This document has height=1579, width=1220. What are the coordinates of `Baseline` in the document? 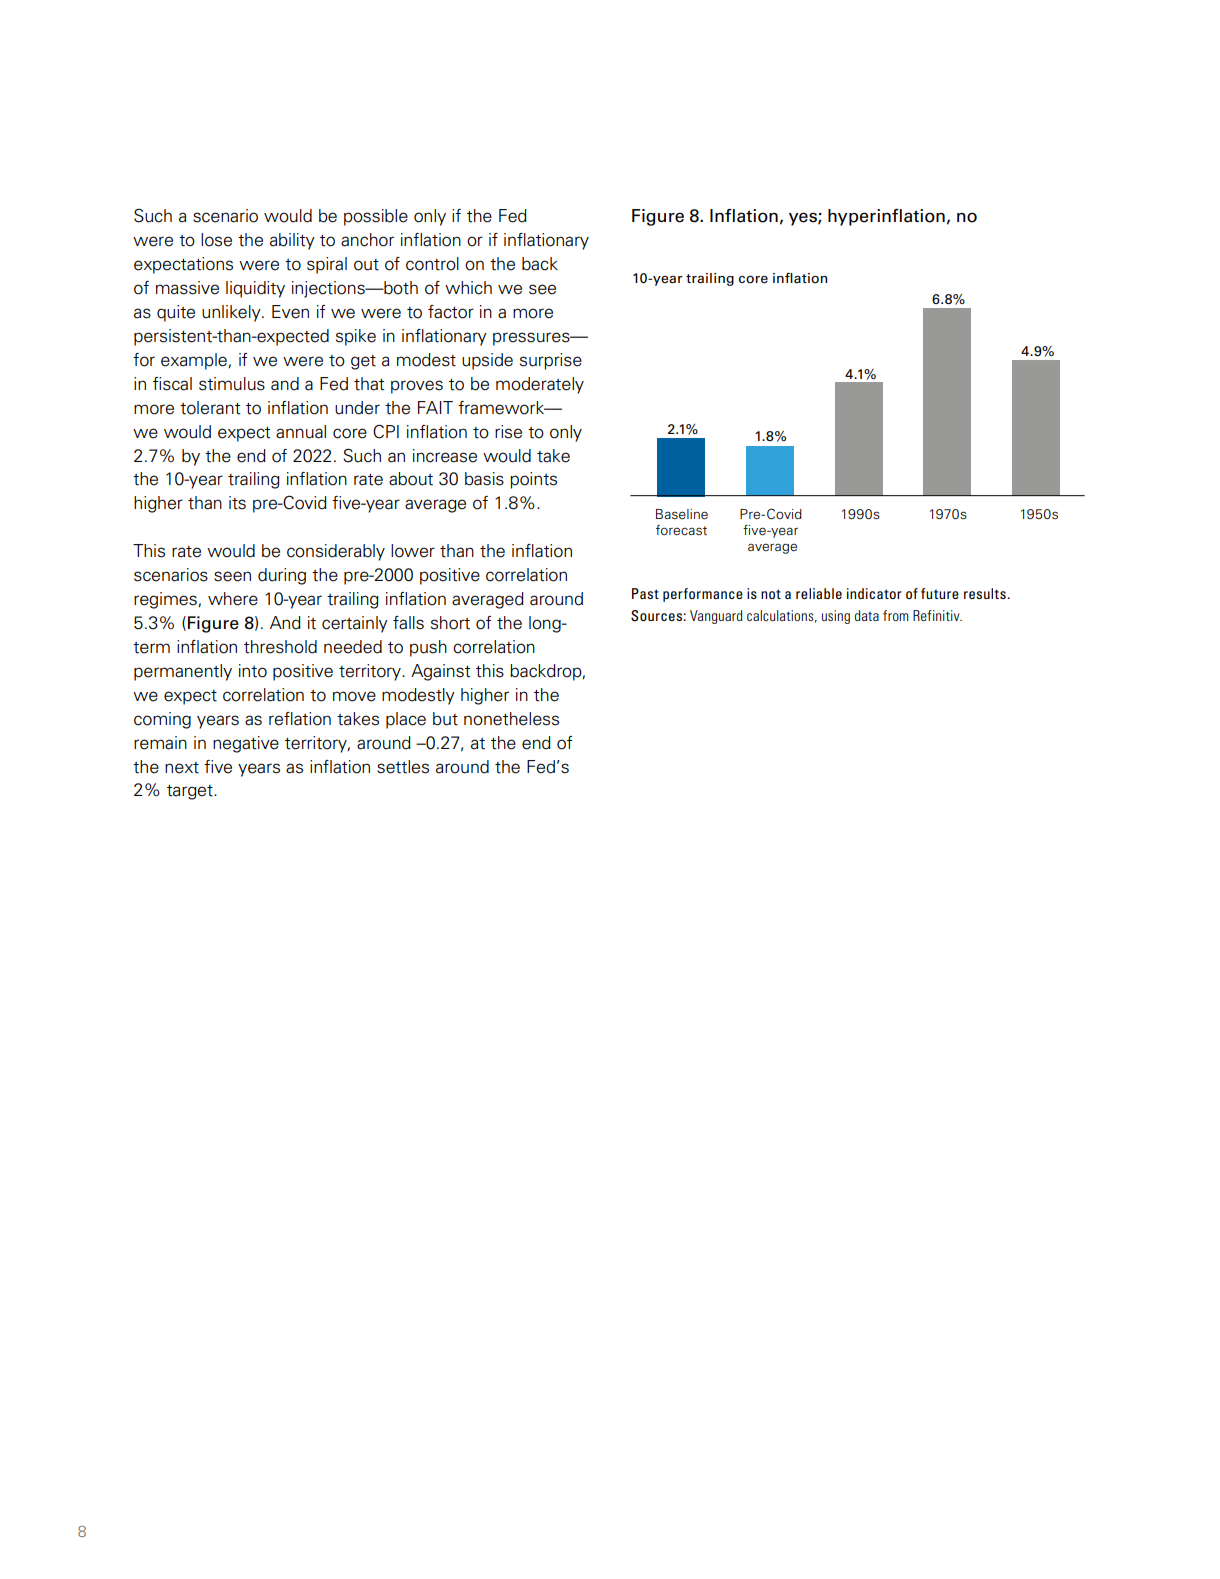 It's located at (682, 514).
